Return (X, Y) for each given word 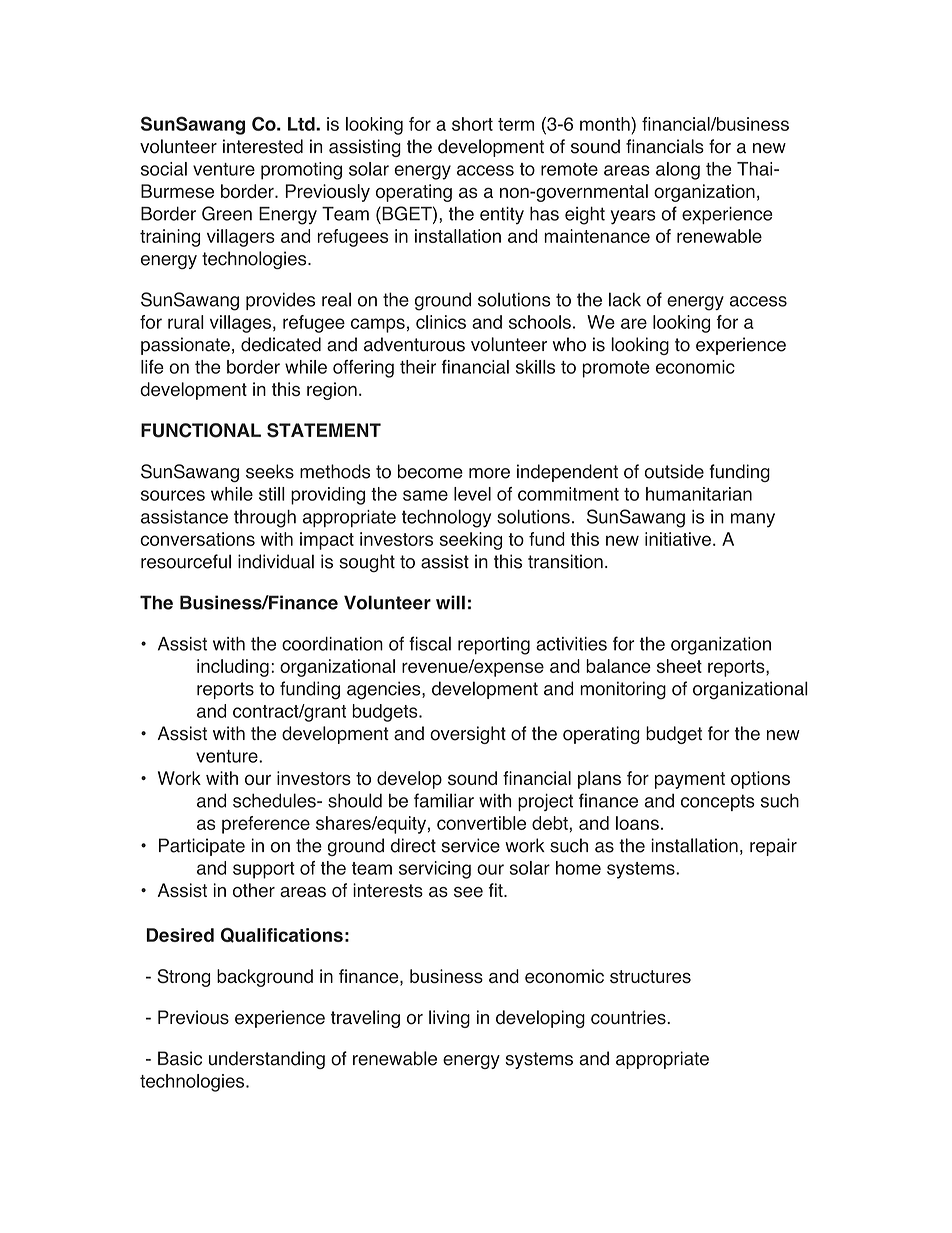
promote (616, 369)
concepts (718, 802)
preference (266, 825)
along (678, 171)
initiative (678, 539)
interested (263, 146)
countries (629, 1017)
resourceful (186, 561)
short (472, 124)
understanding (267, 1060)
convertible (481, 823)
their (418, 367)
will (450, 602)
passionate (185, 346)
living (449, 1019)
